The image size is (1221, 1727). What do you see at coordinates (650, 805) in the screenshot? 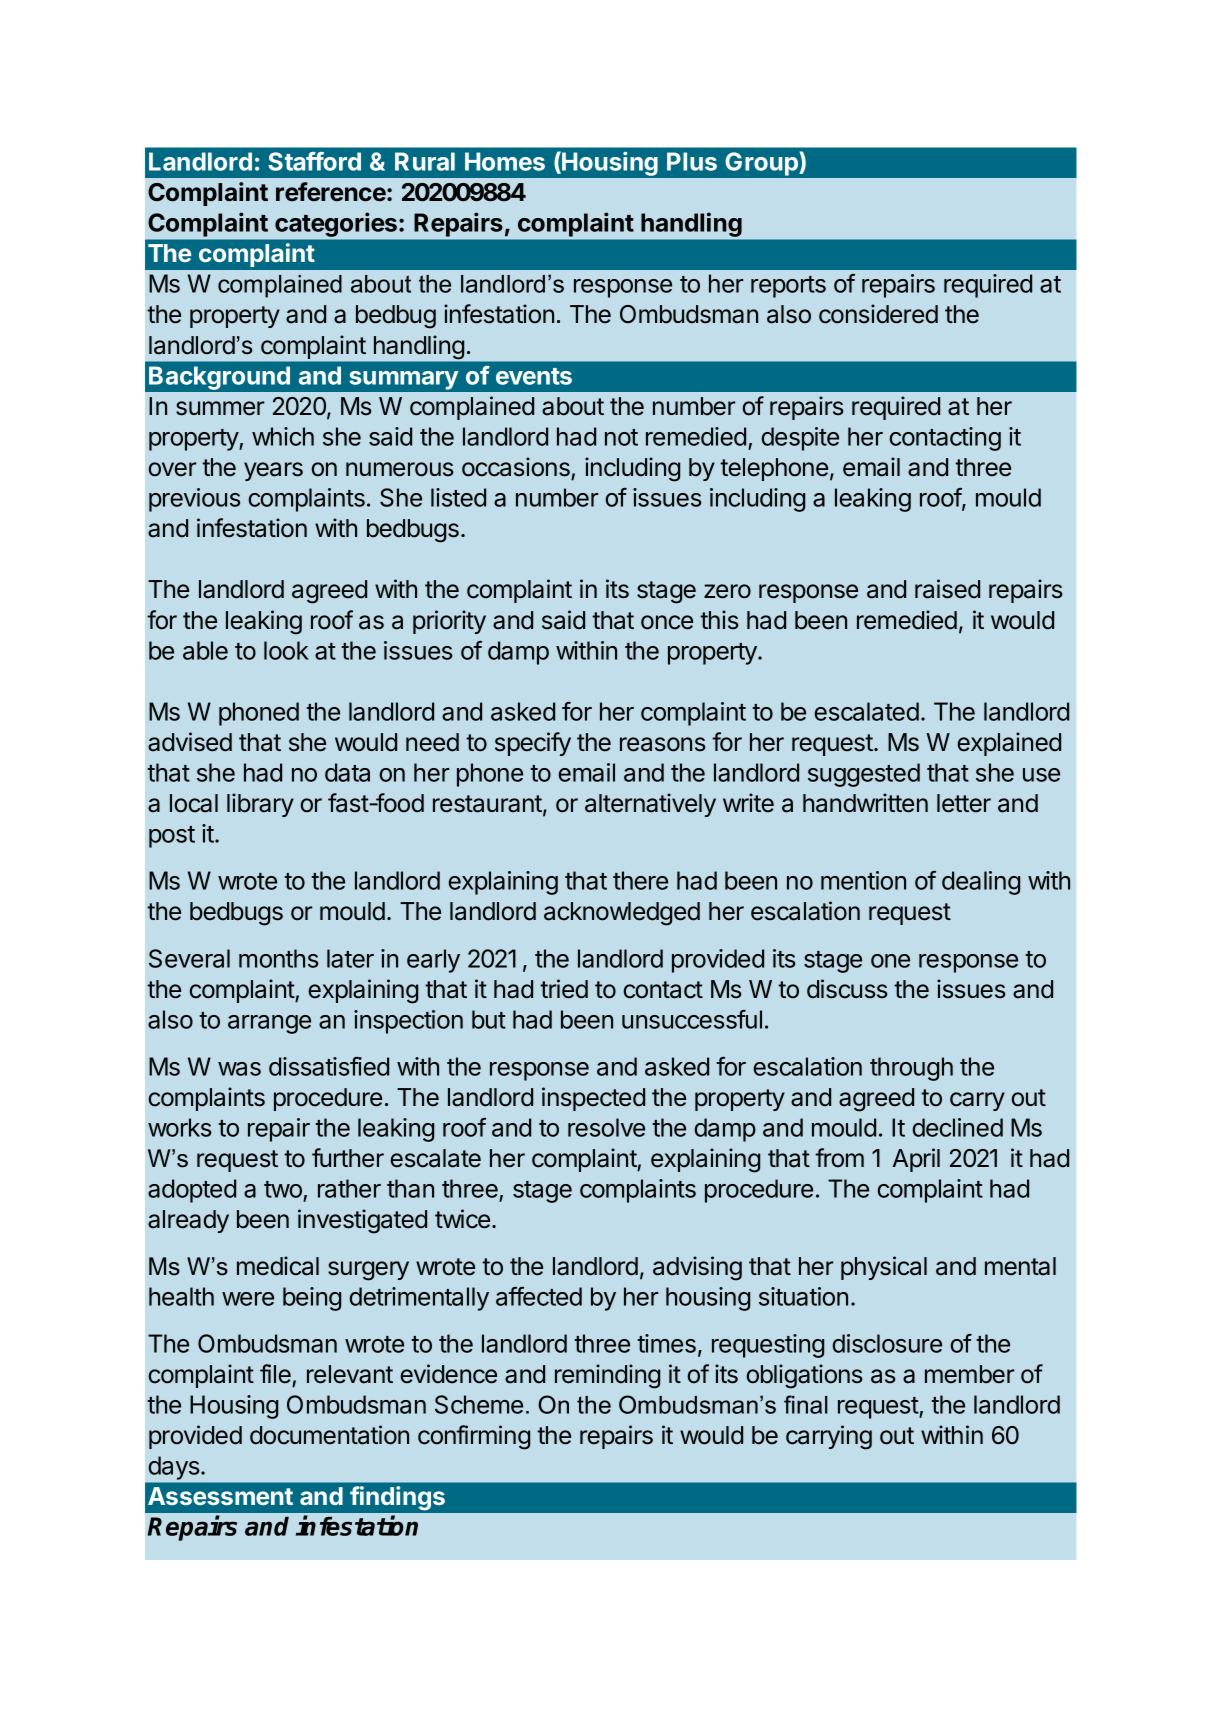
I see `alternatively` at bounding box center [650, 805].
